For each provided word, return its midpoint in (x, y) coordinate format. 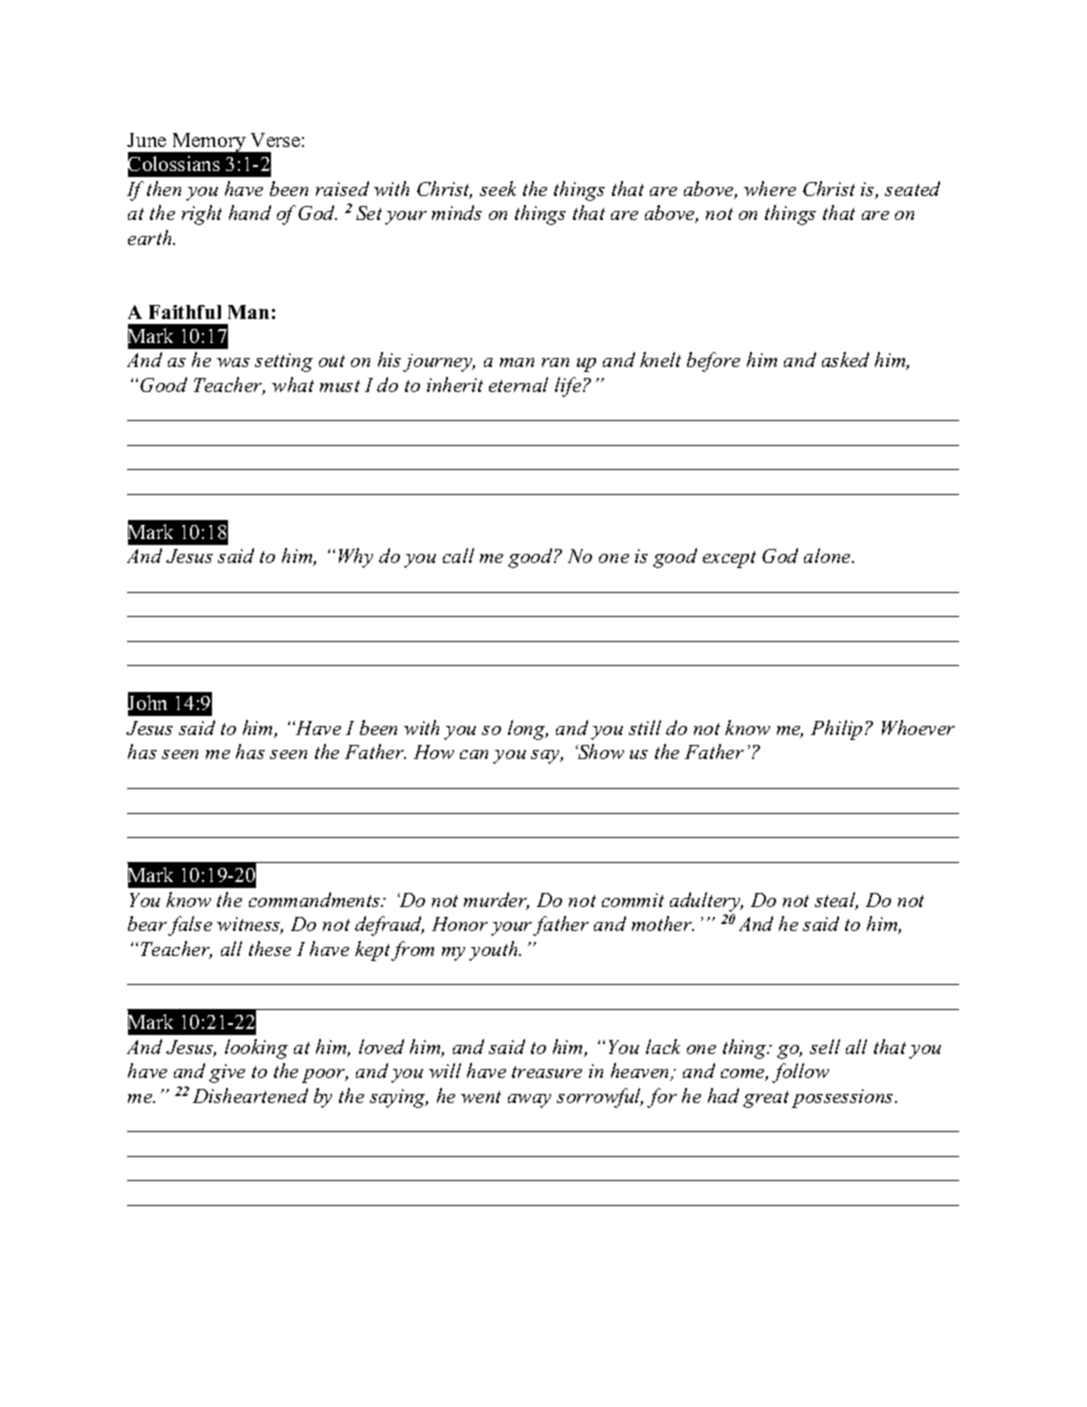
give (227, 1073)
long (528, 730)
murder (496, 901)
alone (829, 555)
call (458, 555)
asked (845, 359)
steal (836, 901)
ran (555, 362)
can (474, 754)
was (233, 362)
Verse (275, 140)
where (770, 188)
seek (498, 188)
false (190, 926)
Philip (838, 730)
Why (356, 558)
